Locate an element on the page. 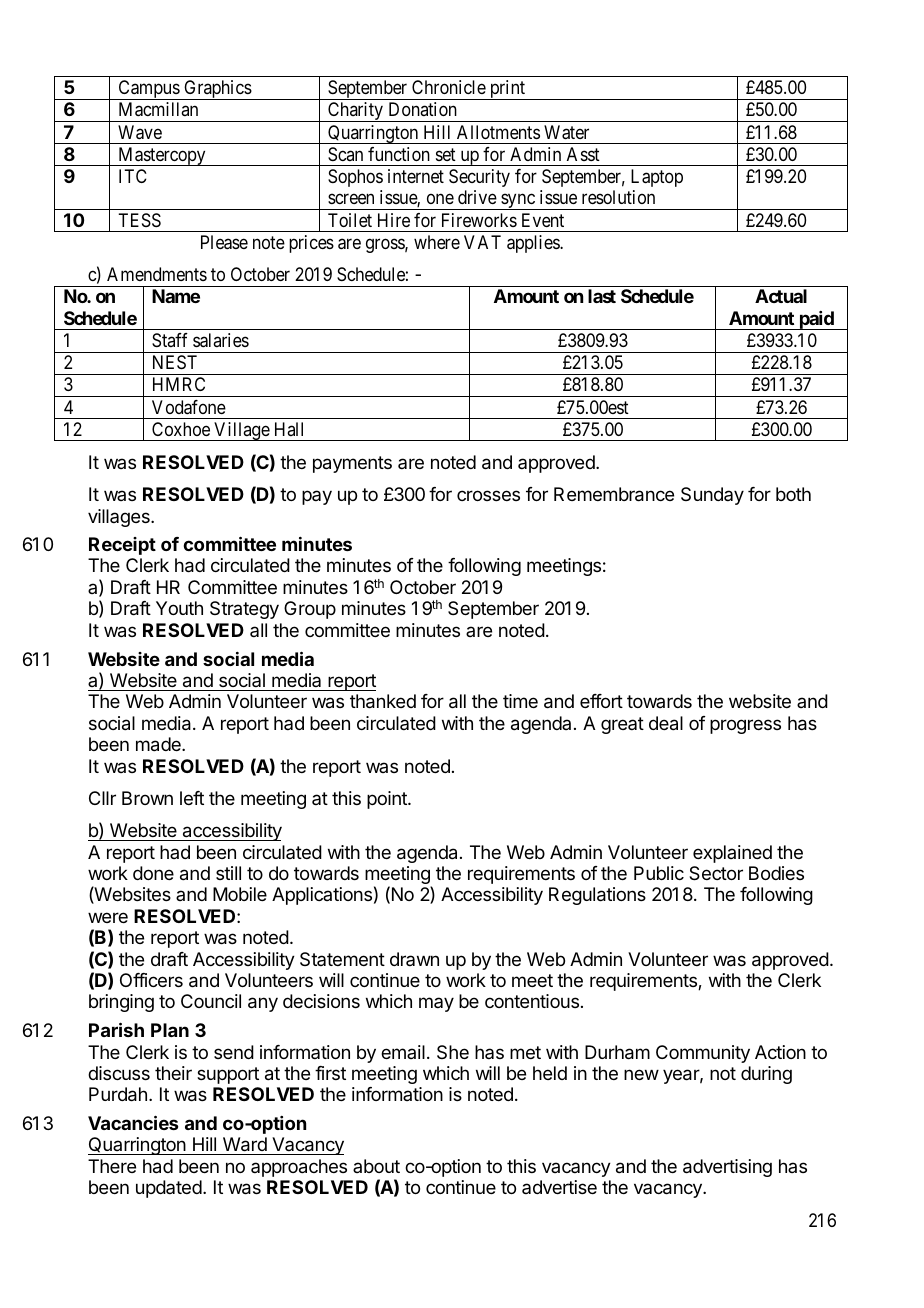 This image has width=924, height=1308. Sunday is located at coordinates (712, 496).
